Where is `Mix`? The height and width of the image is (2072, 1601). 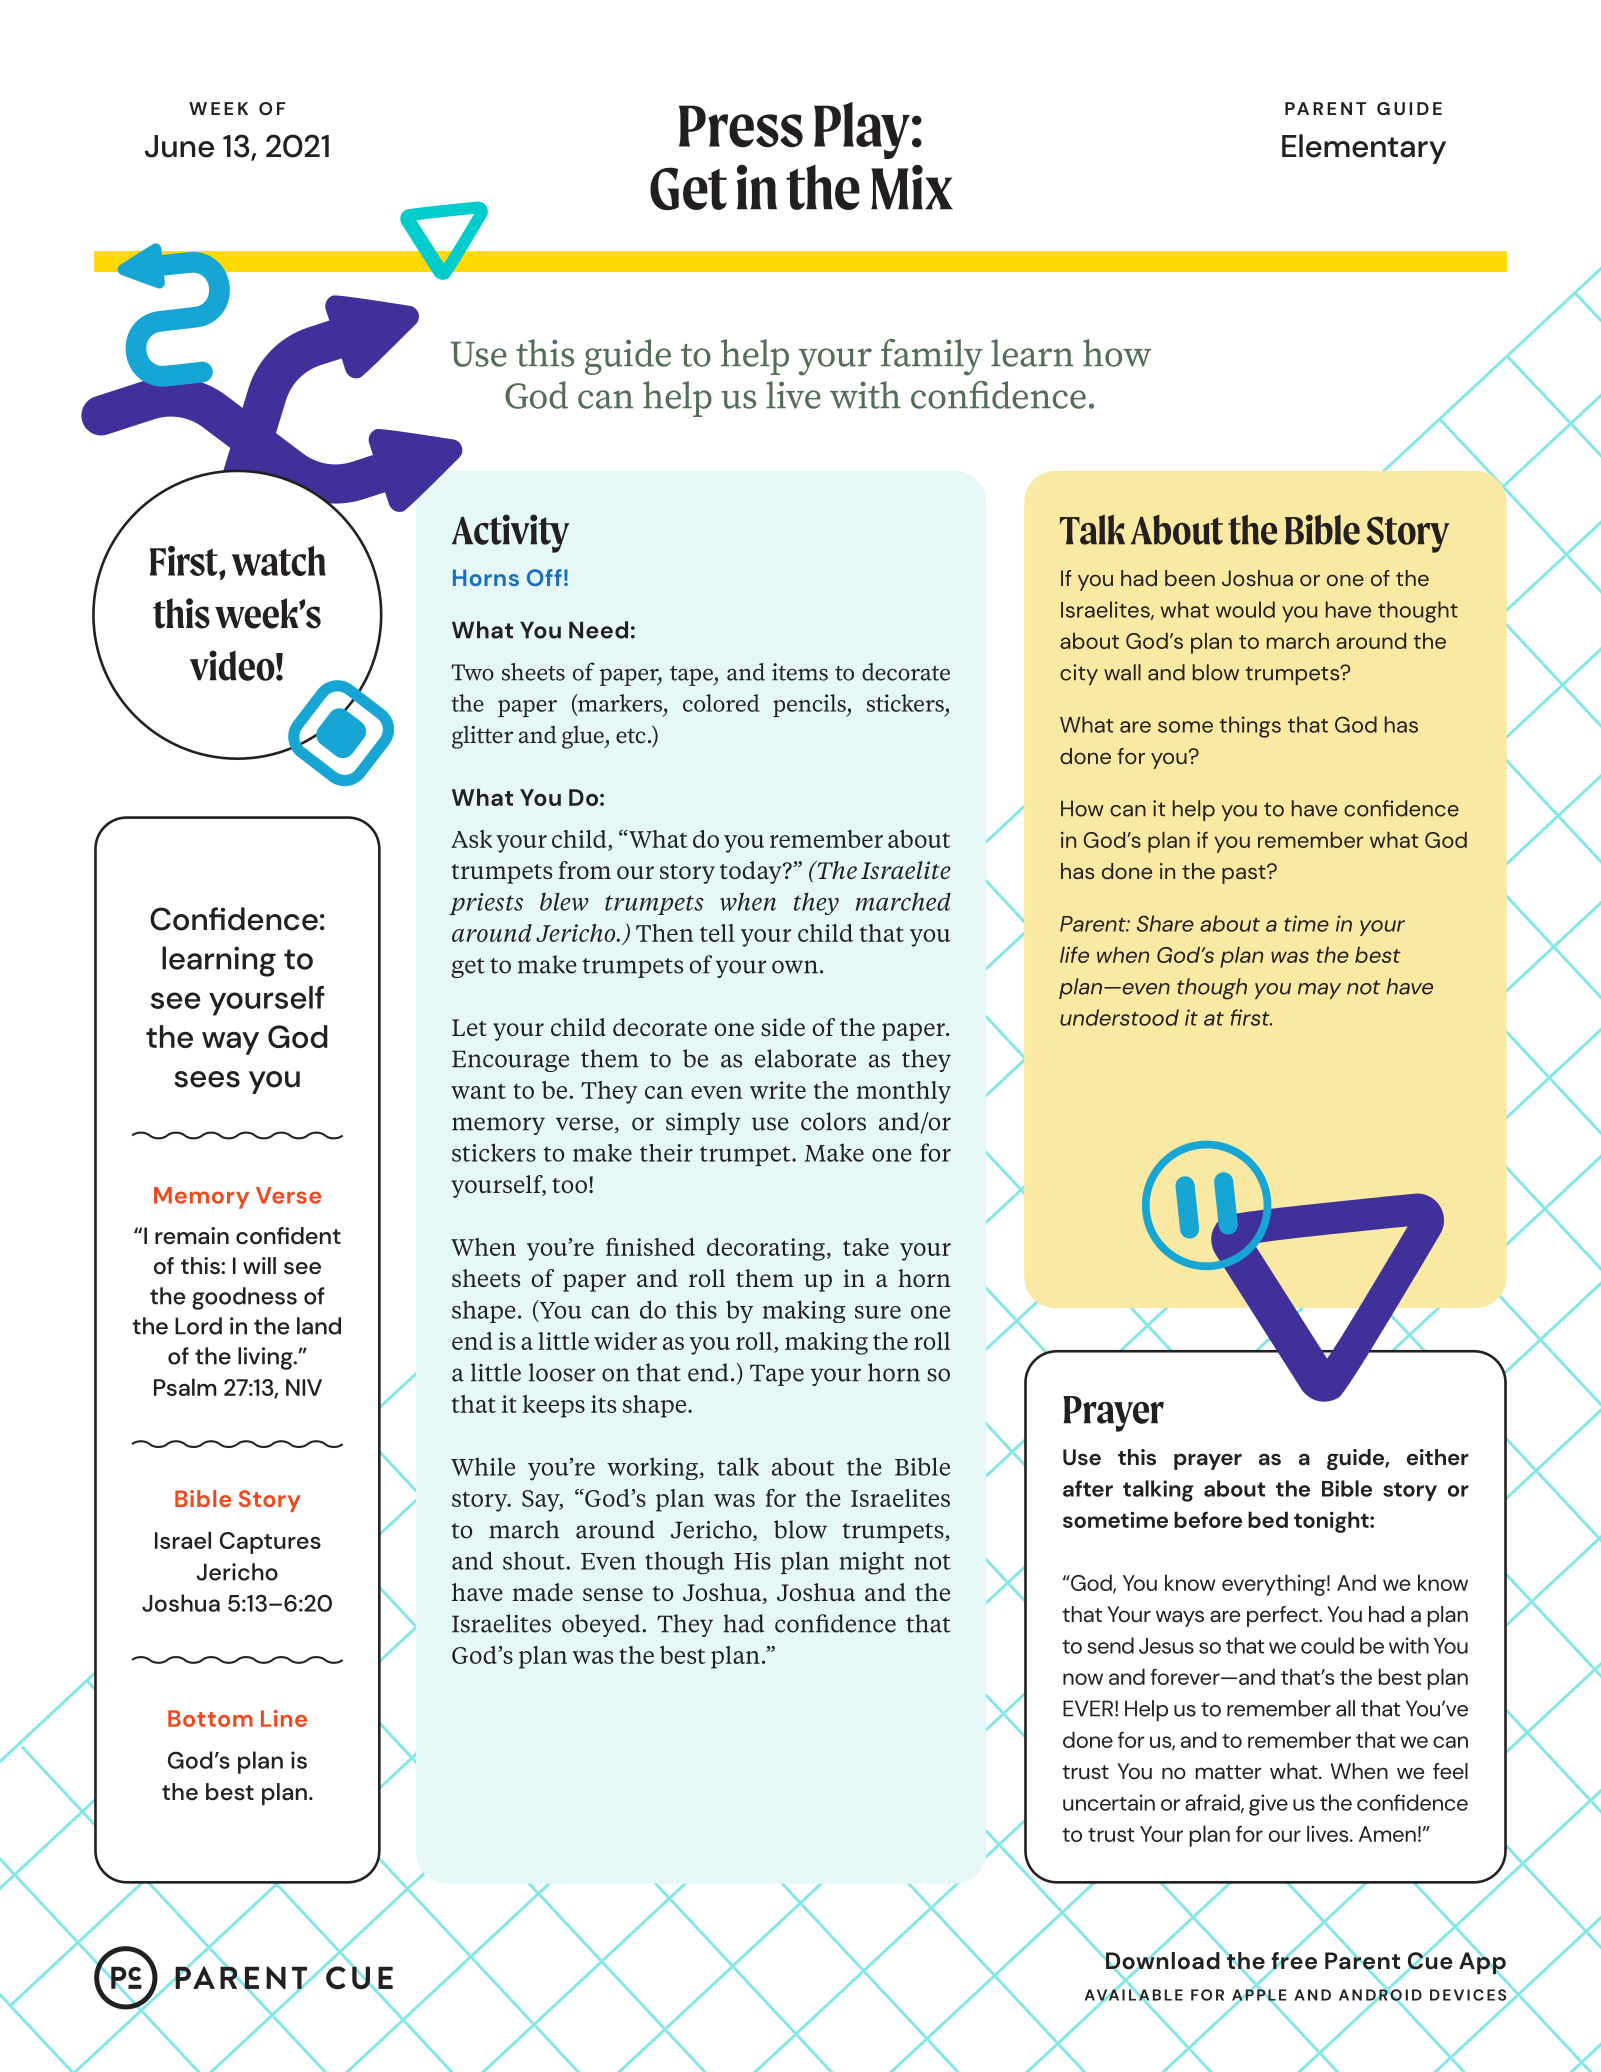 Mix is located at coordinates (912, 187).
